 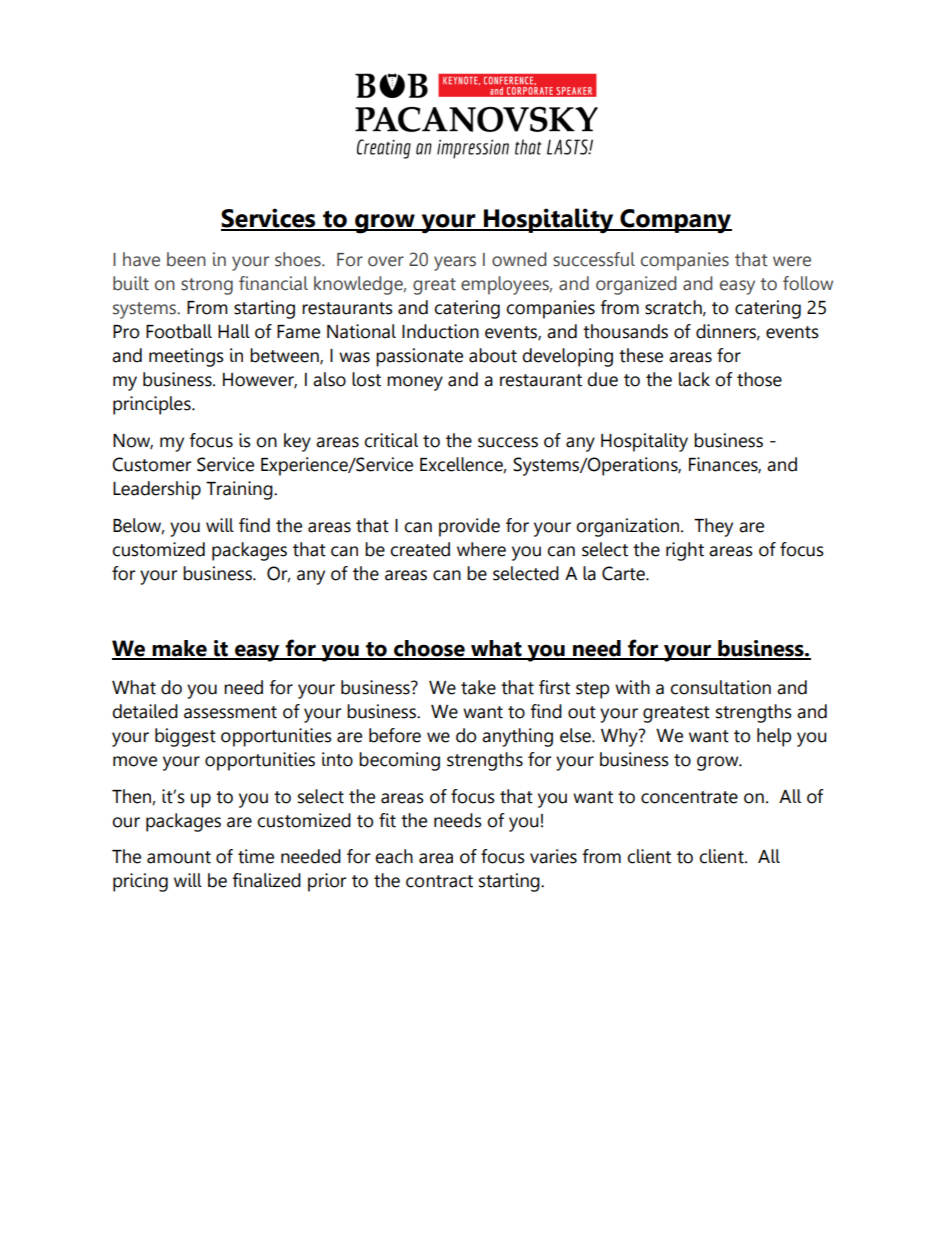 I want to click on lack, so click(x=694, y=379).
